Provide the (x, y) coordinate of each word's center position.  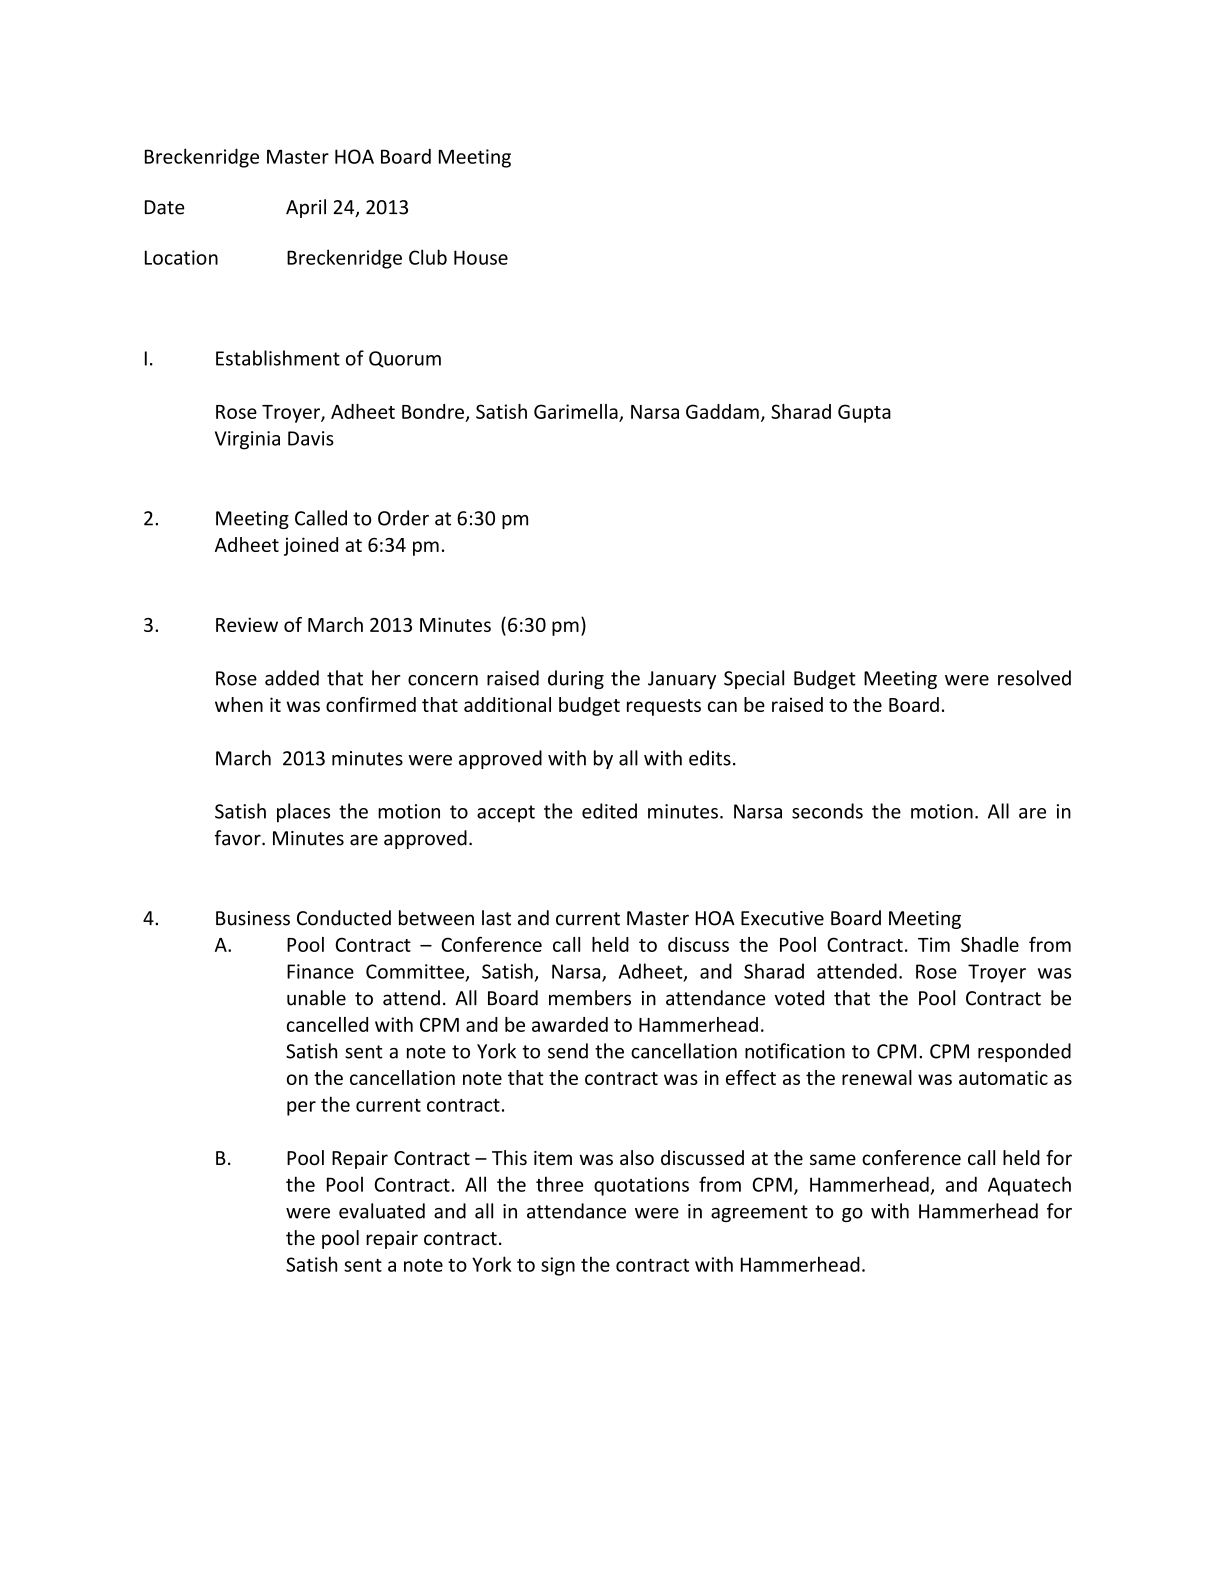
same (833, 1159)
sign (558, 1266)
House (481, 257)
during (576, 679)
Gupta (864, 413)
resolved (1034, 678)
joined (311, 546)
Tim (934, 944)
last (496, 918)
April (306, 208)
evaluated (382, 1211)
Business (253, 918)
